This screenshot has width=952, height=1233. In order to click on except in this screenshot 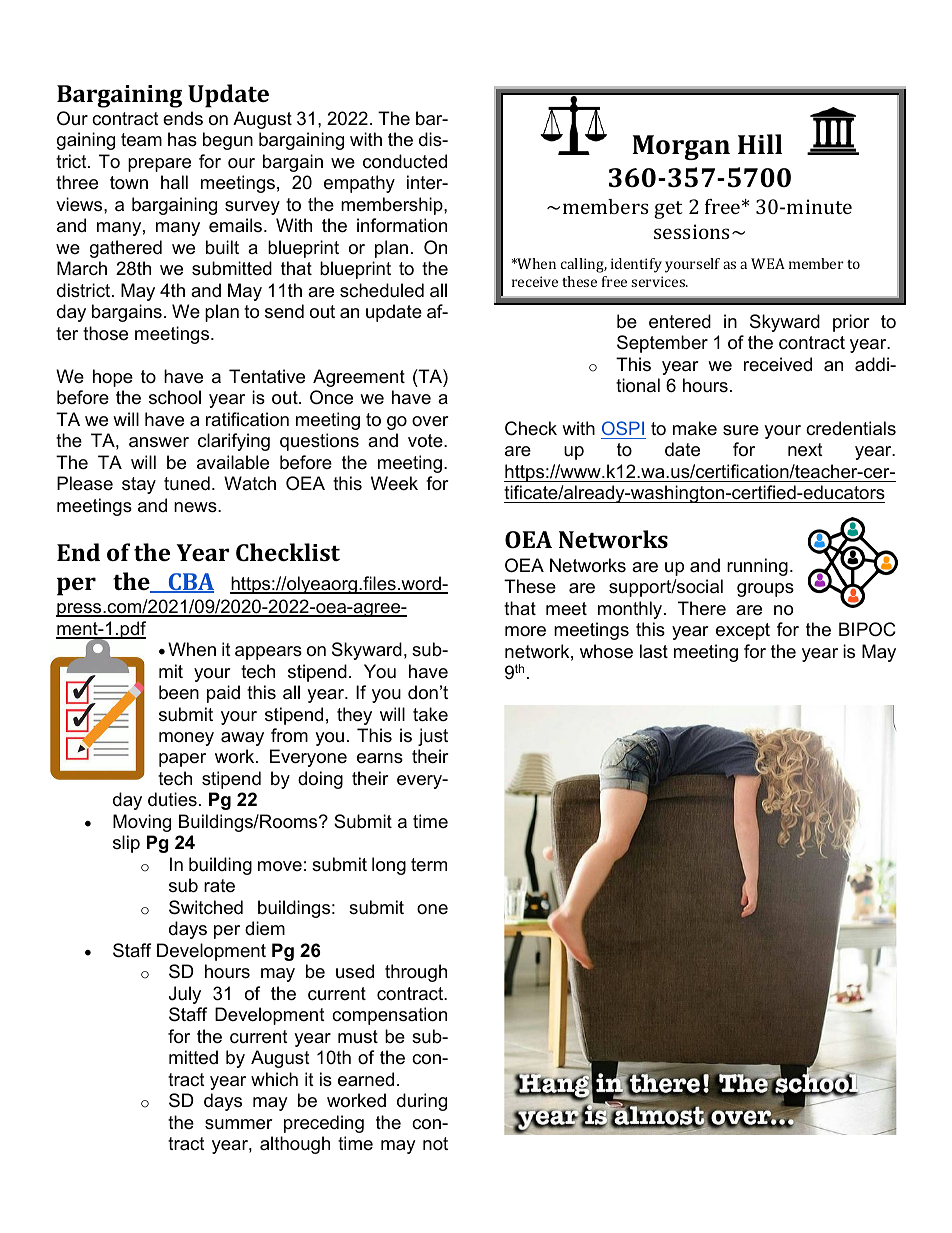, I will do `click(743, 631)`.
